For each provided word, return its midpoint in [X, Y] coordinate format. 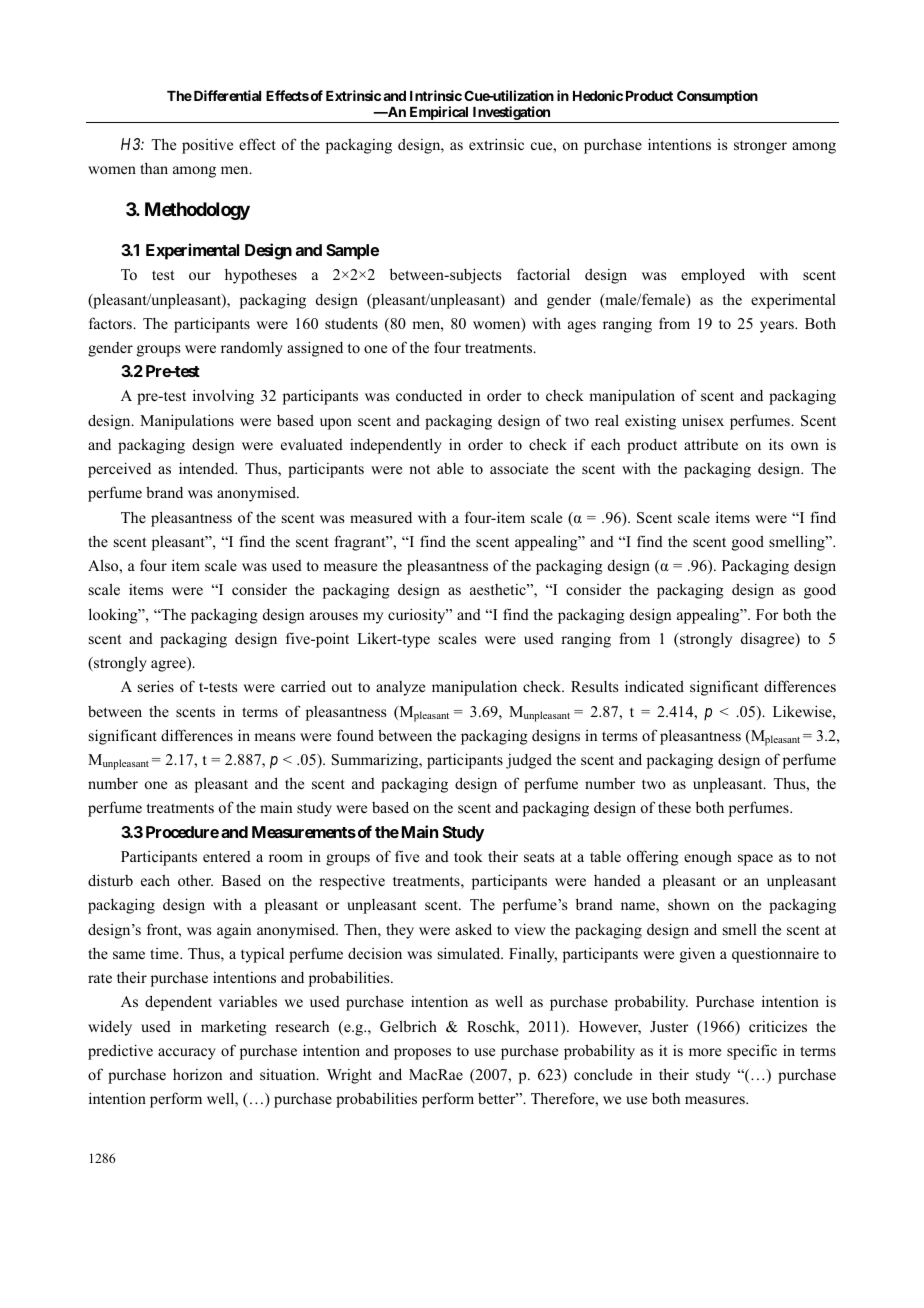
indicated [654, 686]
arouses [334, 616]
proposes [422, 1054]
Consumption [717, 97]
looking [114, 616]
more [705, 1052]
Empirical [439, 113]
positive [207, 146]
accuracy [187, 1054]
